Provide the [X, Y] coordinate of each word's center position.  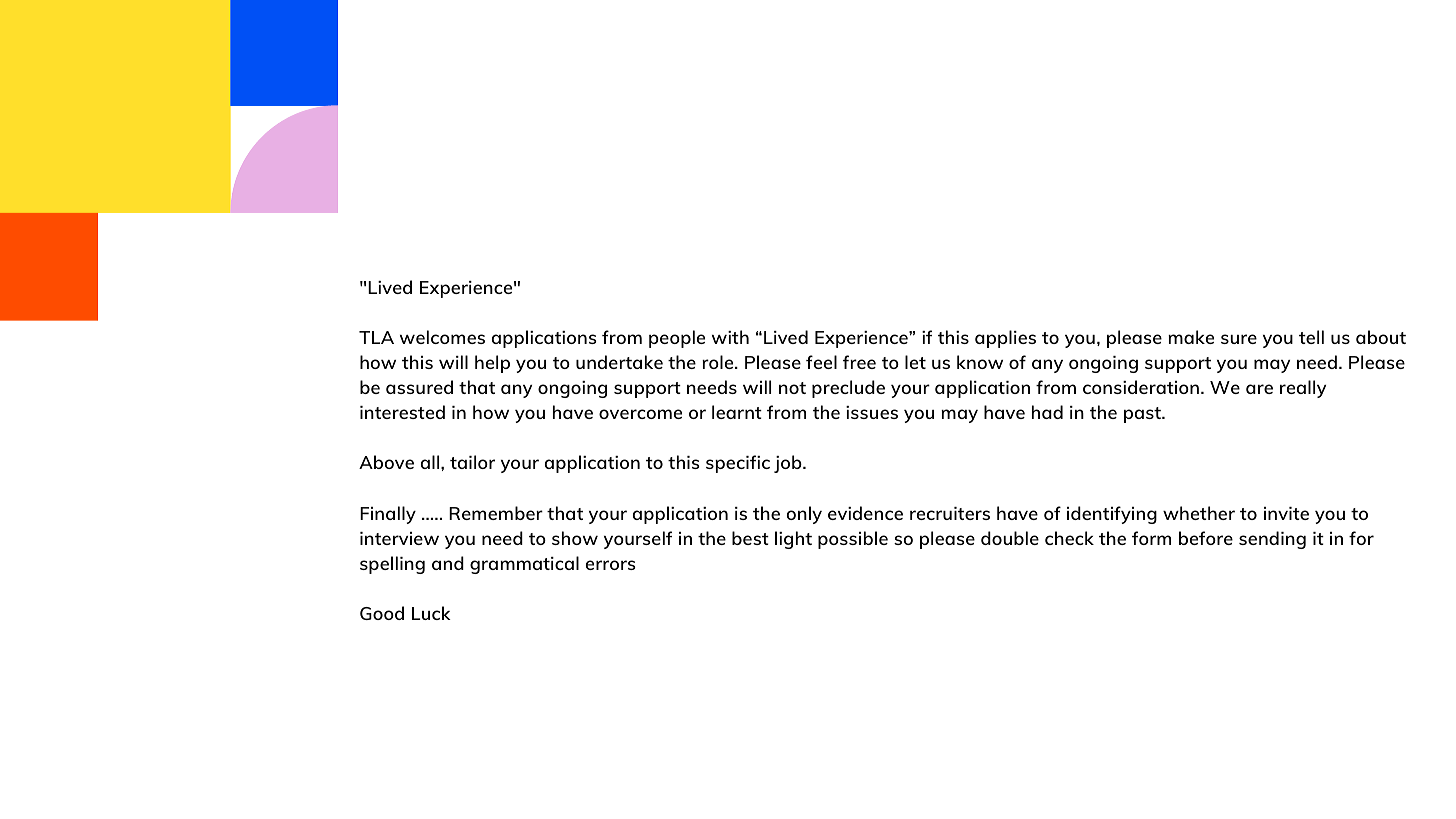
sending [1272, 540]
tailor [472, 462]
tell [1311, 337]
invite [1286, 513]
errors [611, 565]
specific [738, 464]
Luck [431, 613]
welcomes [442, 337]
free [859, 362]
